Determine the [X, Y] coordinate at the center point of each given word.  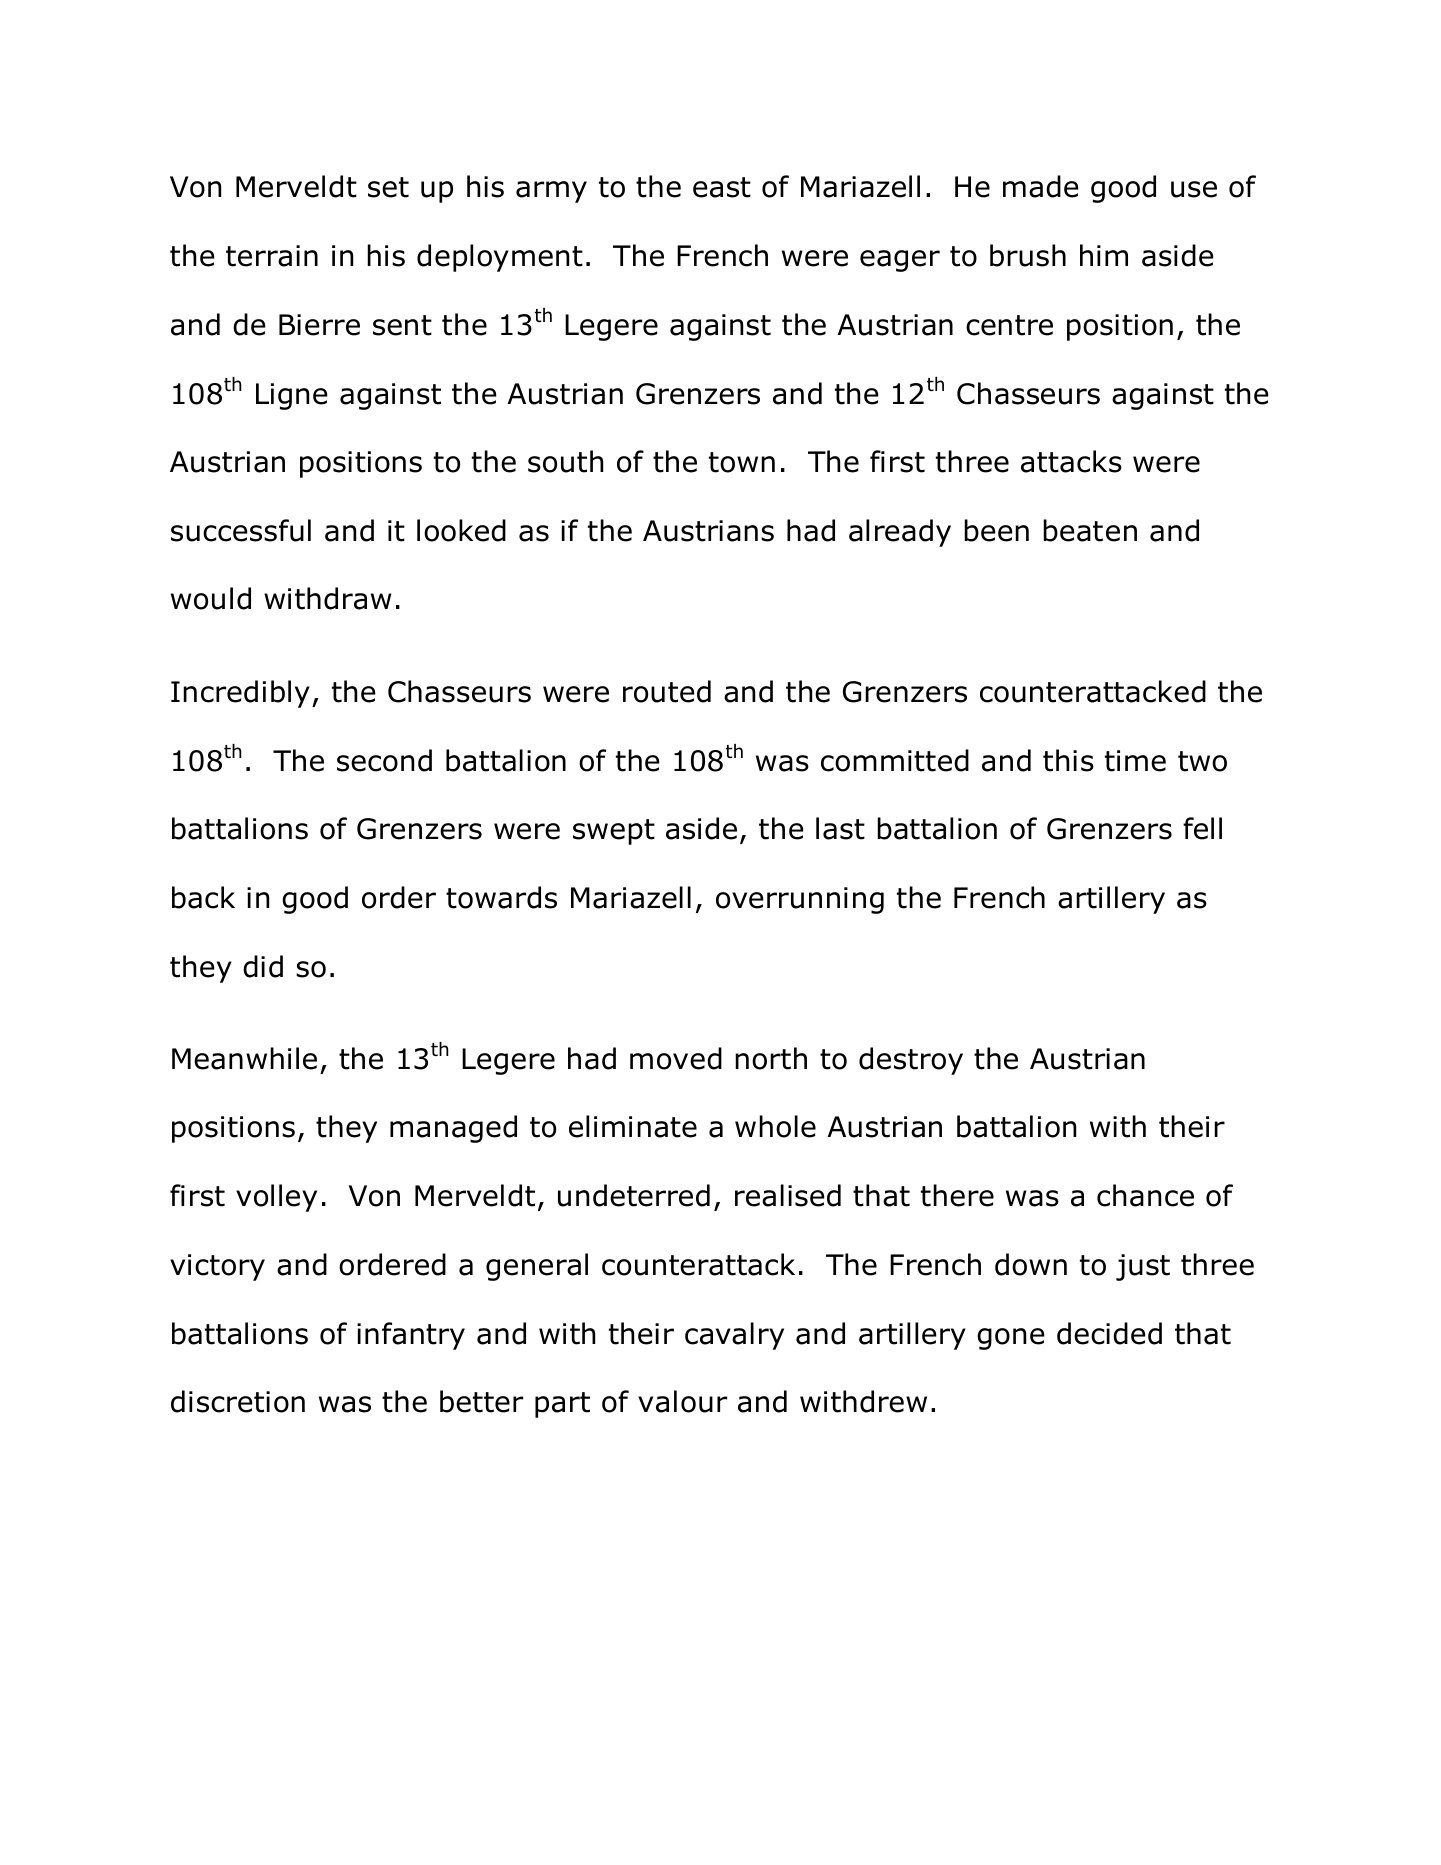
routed [667, 691]
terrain [272, 256]
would [211, 598]
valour [682, 1401]
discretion [238, 1401]
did [263, 966]
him [1104, 255]
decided [1109, 1333]
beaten [1090, 530]
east [722, 187]
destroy [911, 1061]
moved [676, 1058]
